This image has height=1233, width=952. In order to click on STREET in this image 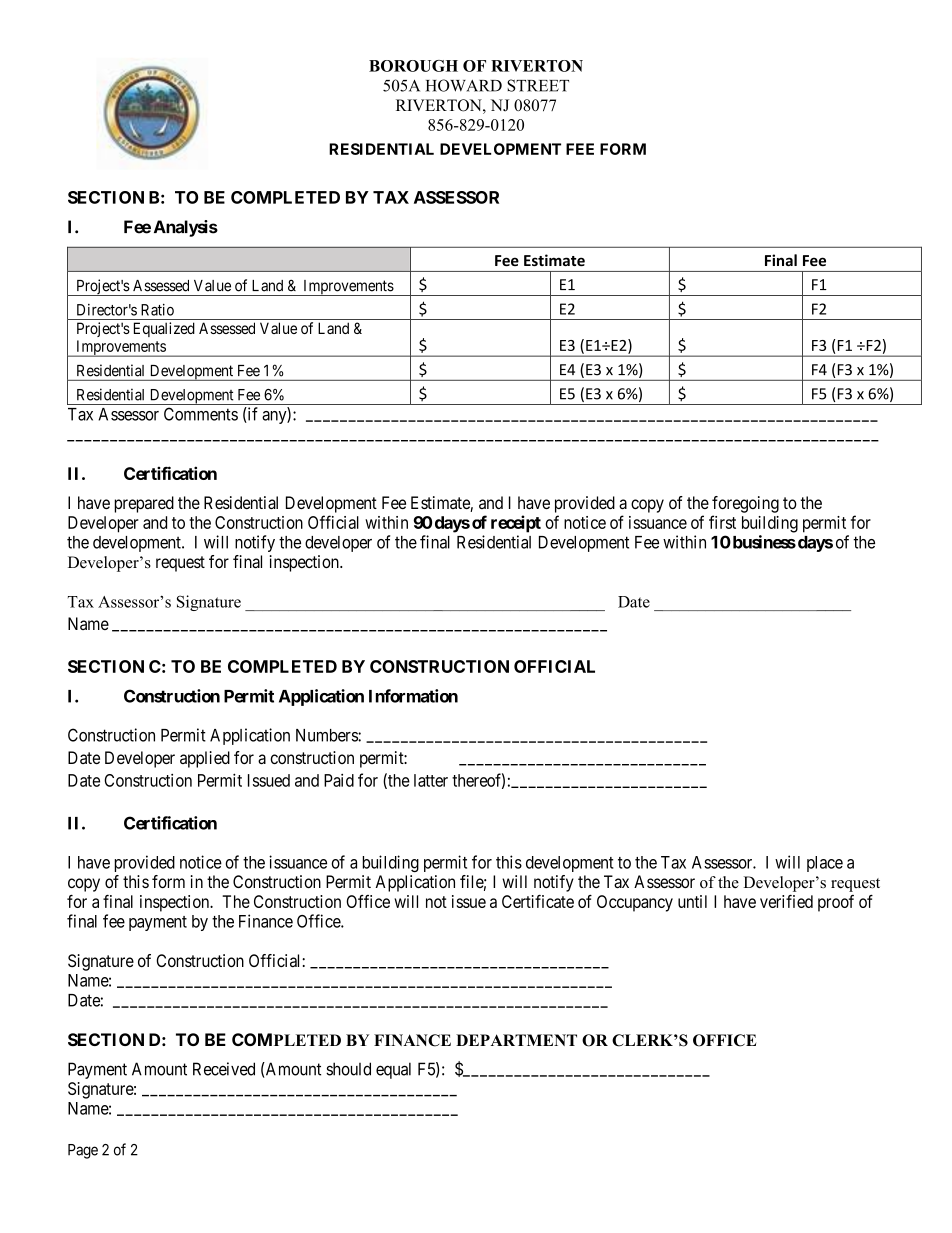, I will do `click(538, 85)`.
